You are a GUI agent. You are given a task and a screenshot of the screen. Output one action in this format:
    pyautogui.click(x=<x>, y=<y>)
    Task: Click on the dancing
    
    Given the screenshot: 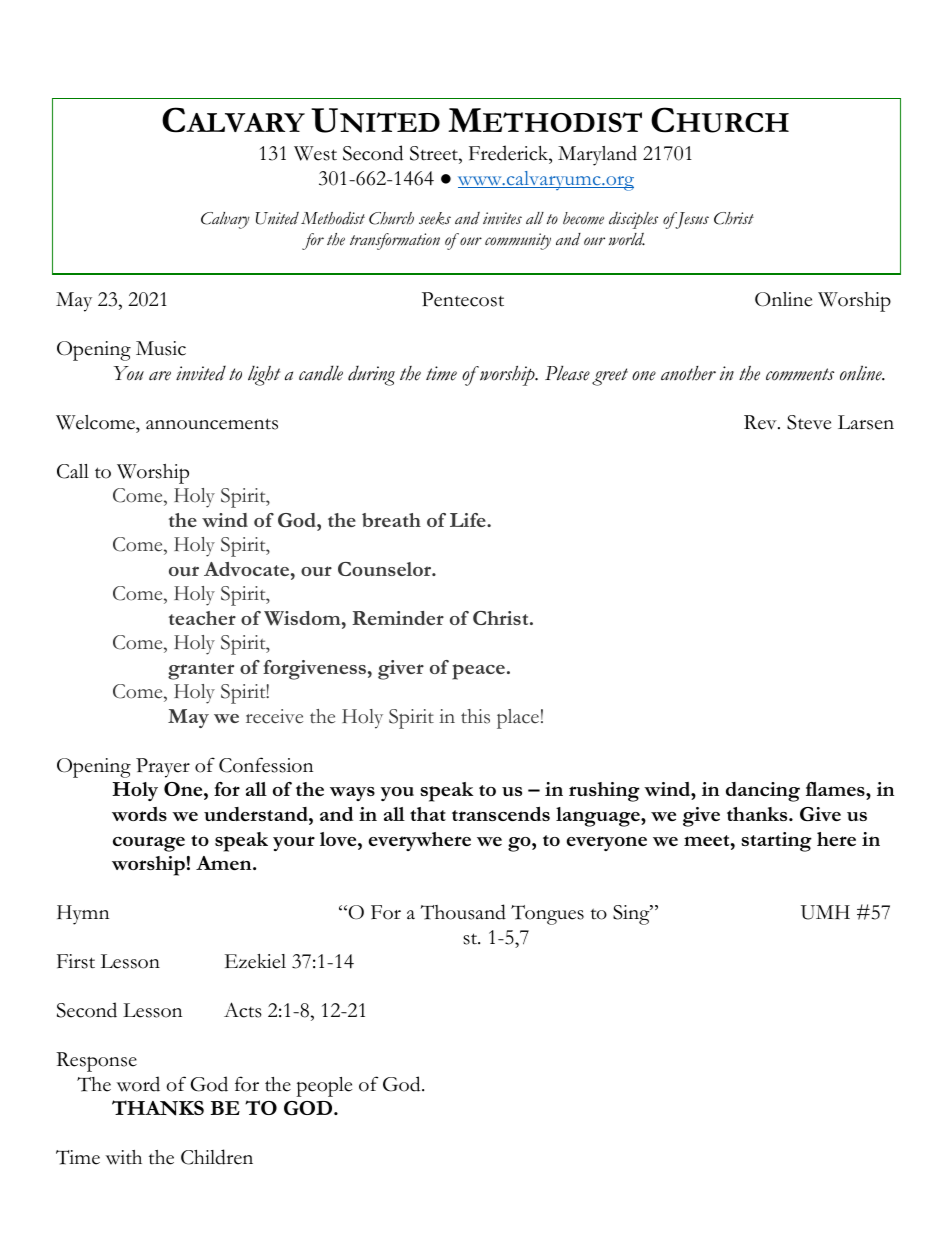 What is the action you would take?
    pyautogui.click(x=763, y=792)
